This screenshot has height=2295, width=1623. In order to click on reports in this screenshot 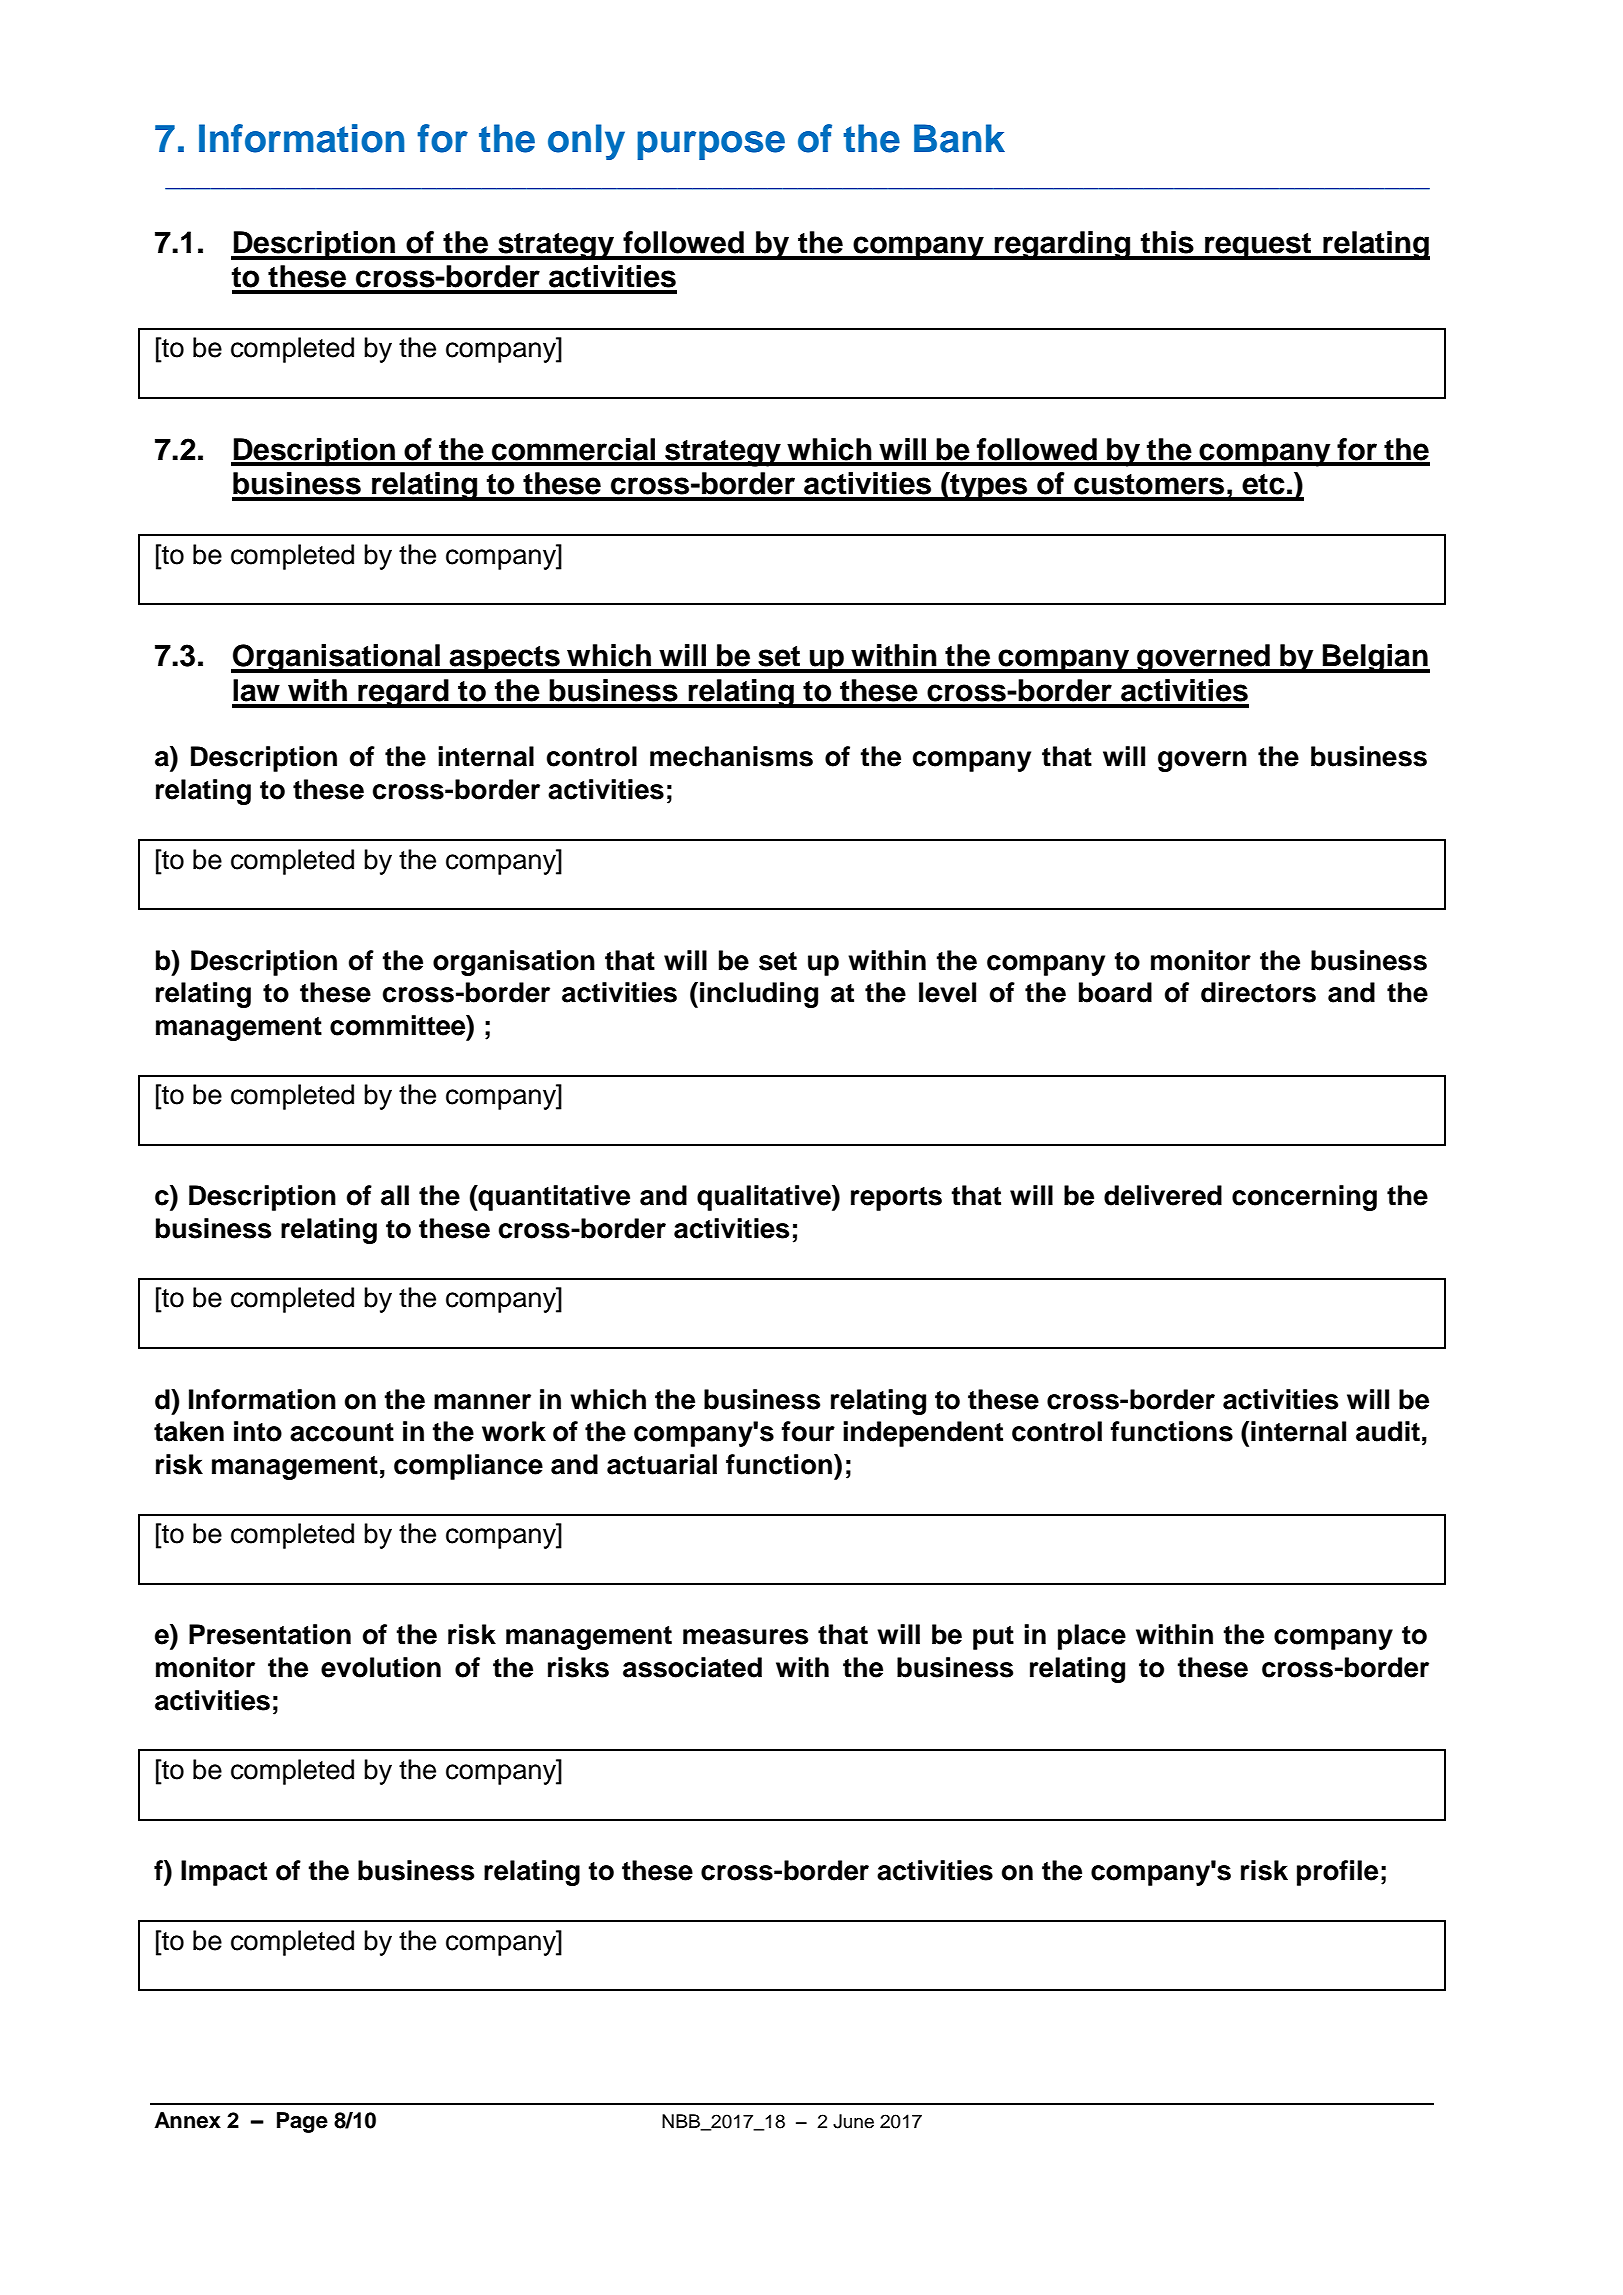, I will do `click(896, 1199)`.
